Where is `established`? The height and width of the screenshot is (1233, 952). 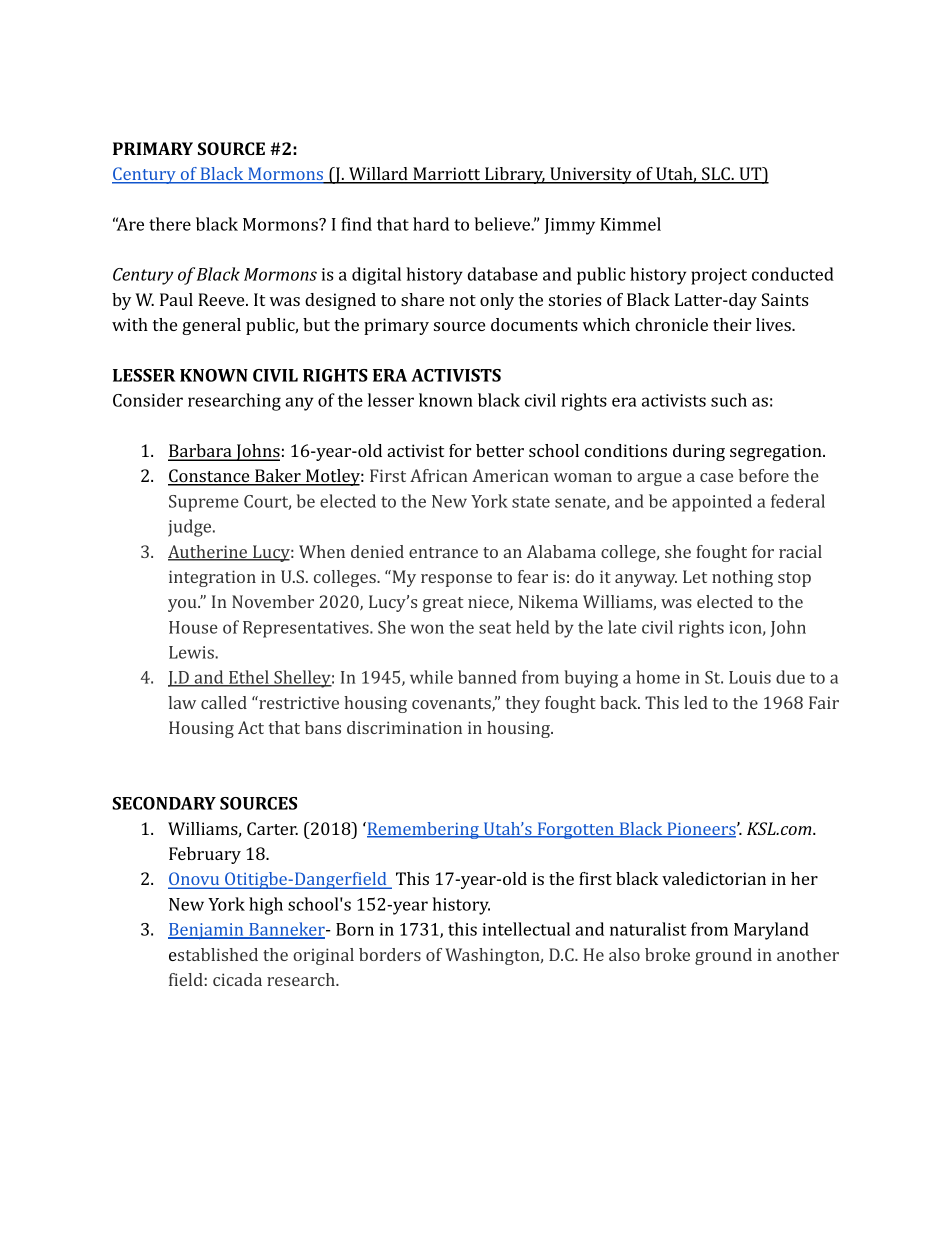
established is located at coordinates (213, 954).
